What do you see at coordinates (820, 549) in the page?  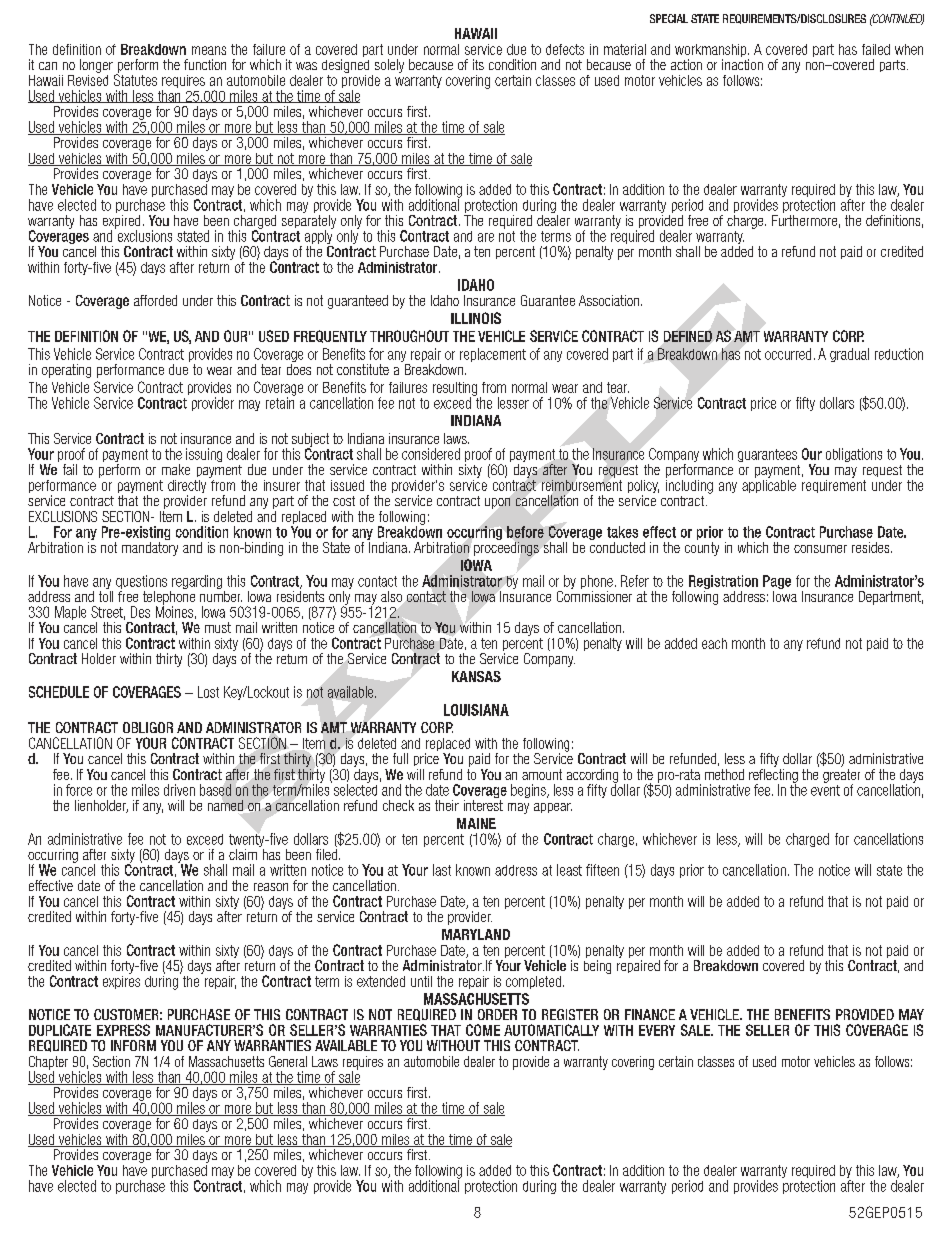 I see `consumer` at bounding box center [820, 549].
